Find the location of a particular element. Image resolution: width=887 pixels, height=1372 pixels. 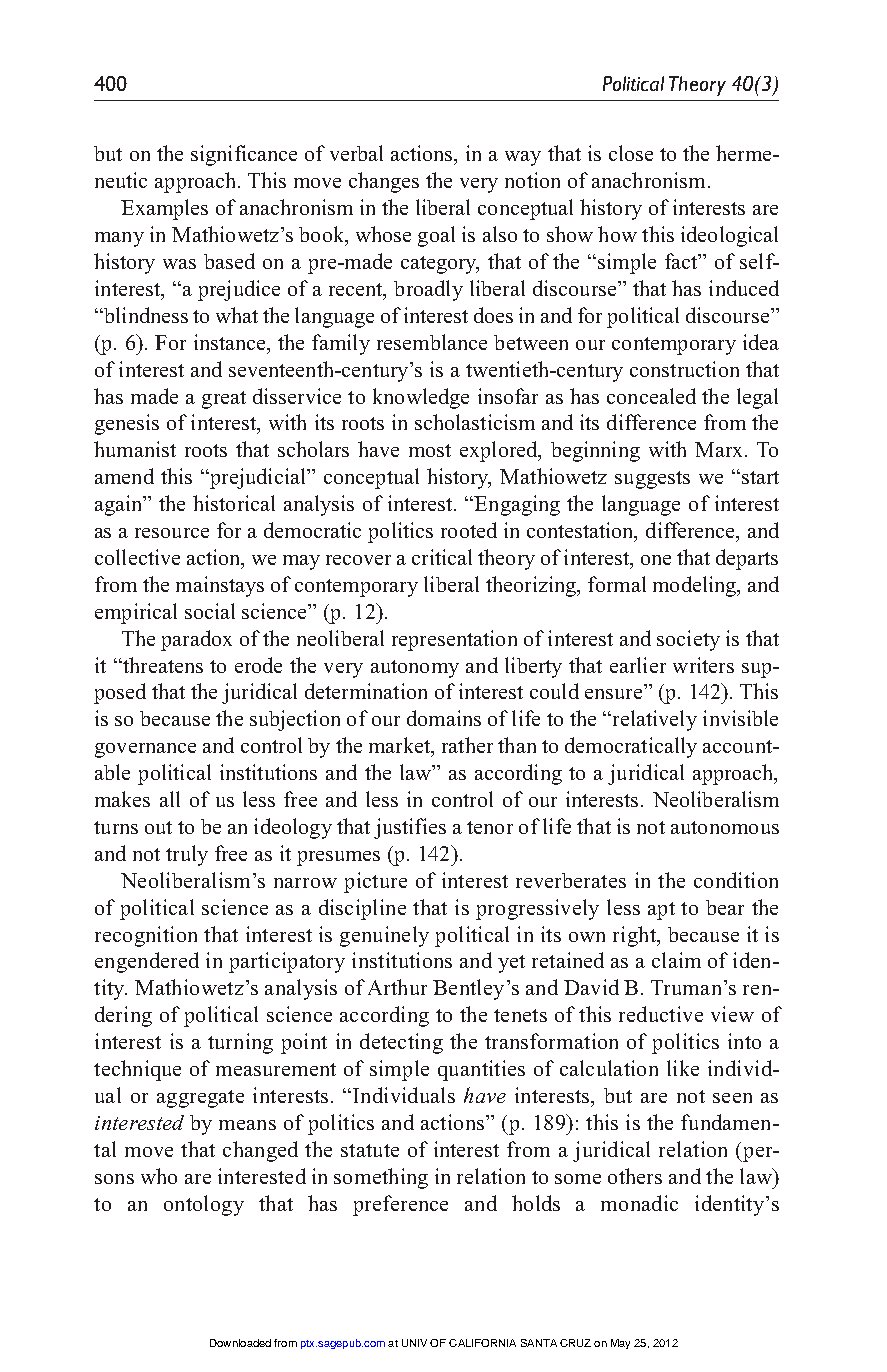

historical is located at coordinates (234, 503).
